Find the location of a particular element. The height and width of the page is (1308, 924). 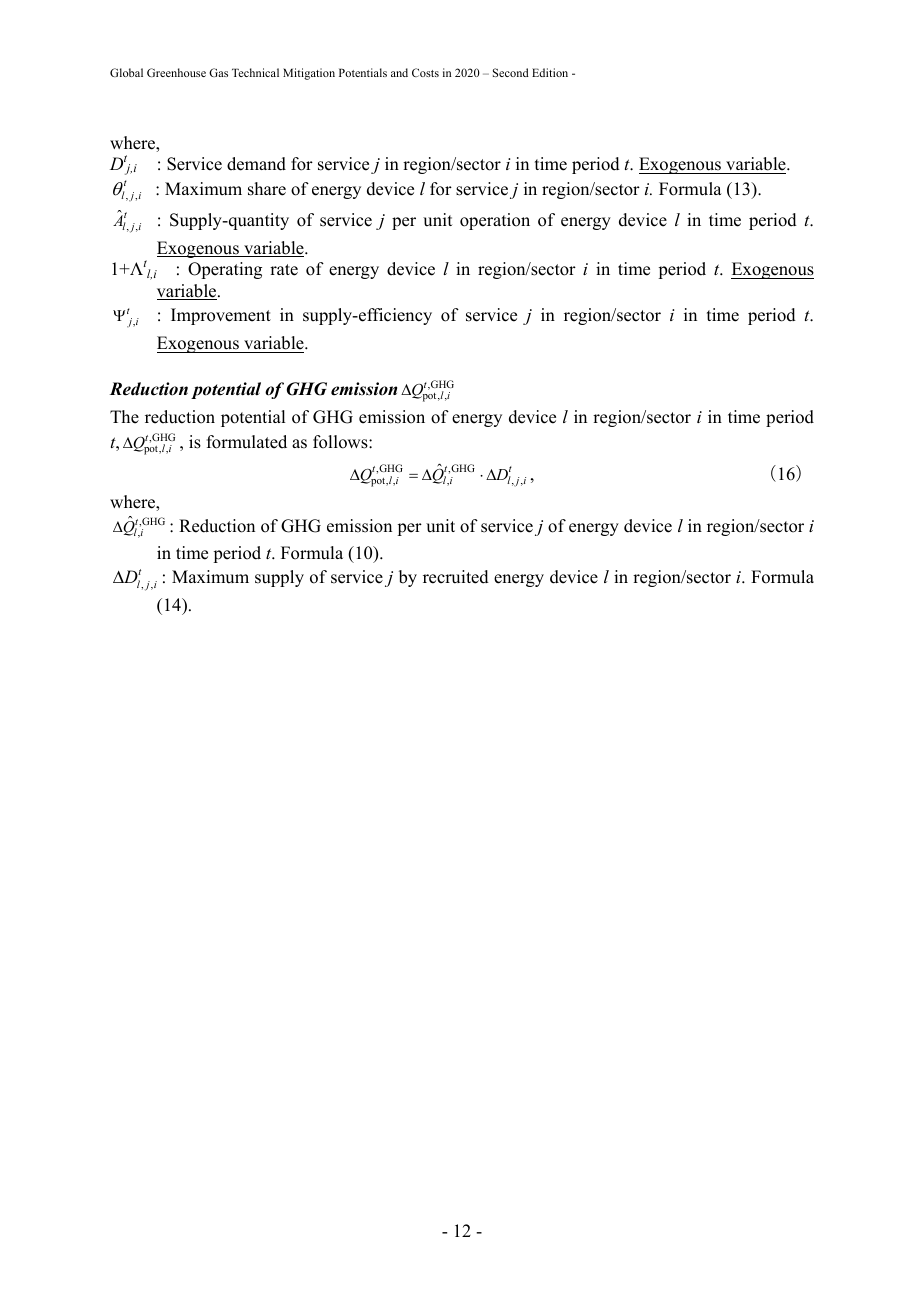

recruited is located at coordinates (456, 577).
